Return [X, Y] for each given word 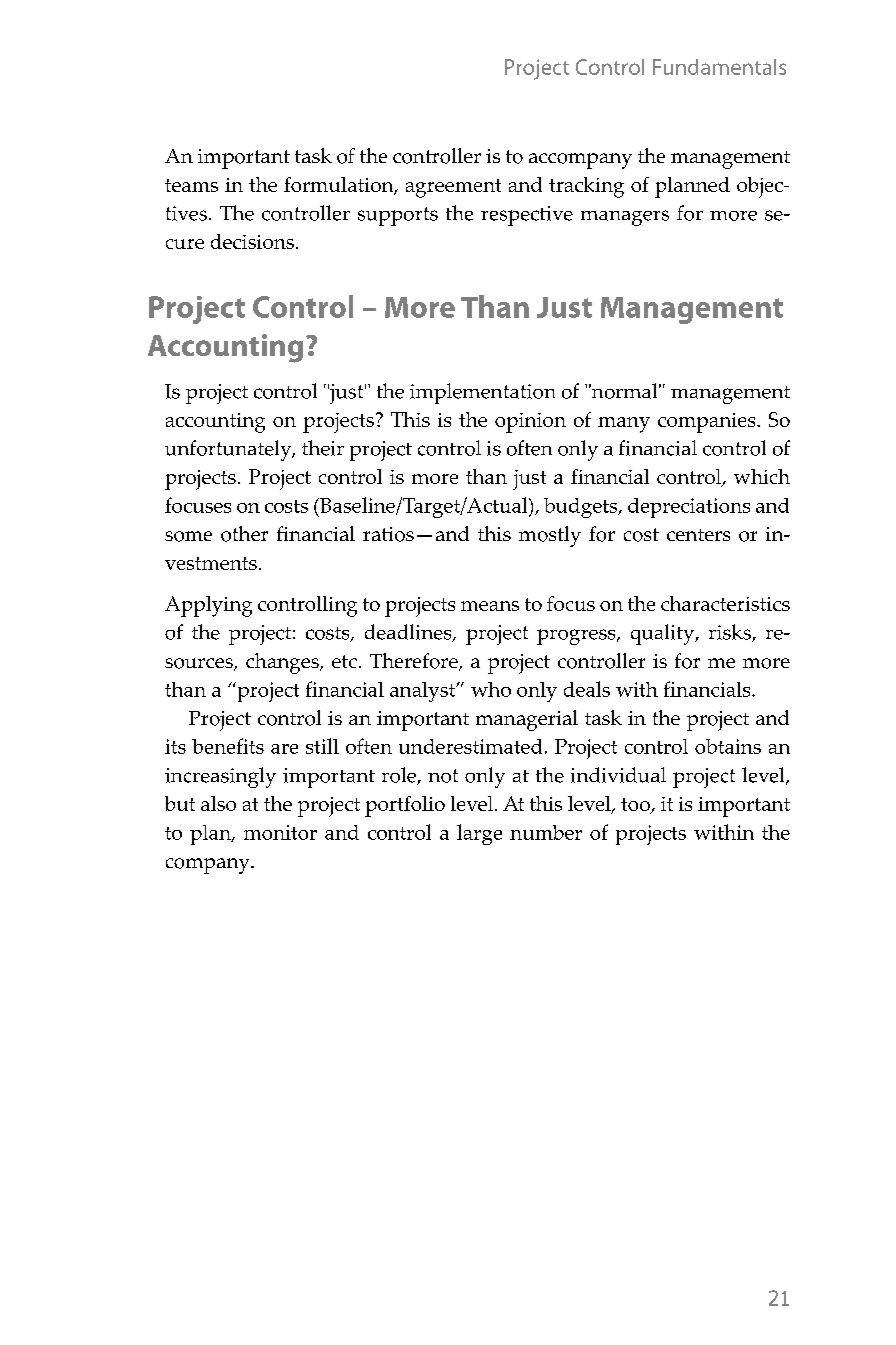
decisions [252, 241]
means [490, 606]
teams [191, 185]
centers [698, 535]
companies [708, 423]
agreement [453, 188]
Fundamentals [719, 67]
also [218, 803]
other [244, 534]
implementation [482, 393]
